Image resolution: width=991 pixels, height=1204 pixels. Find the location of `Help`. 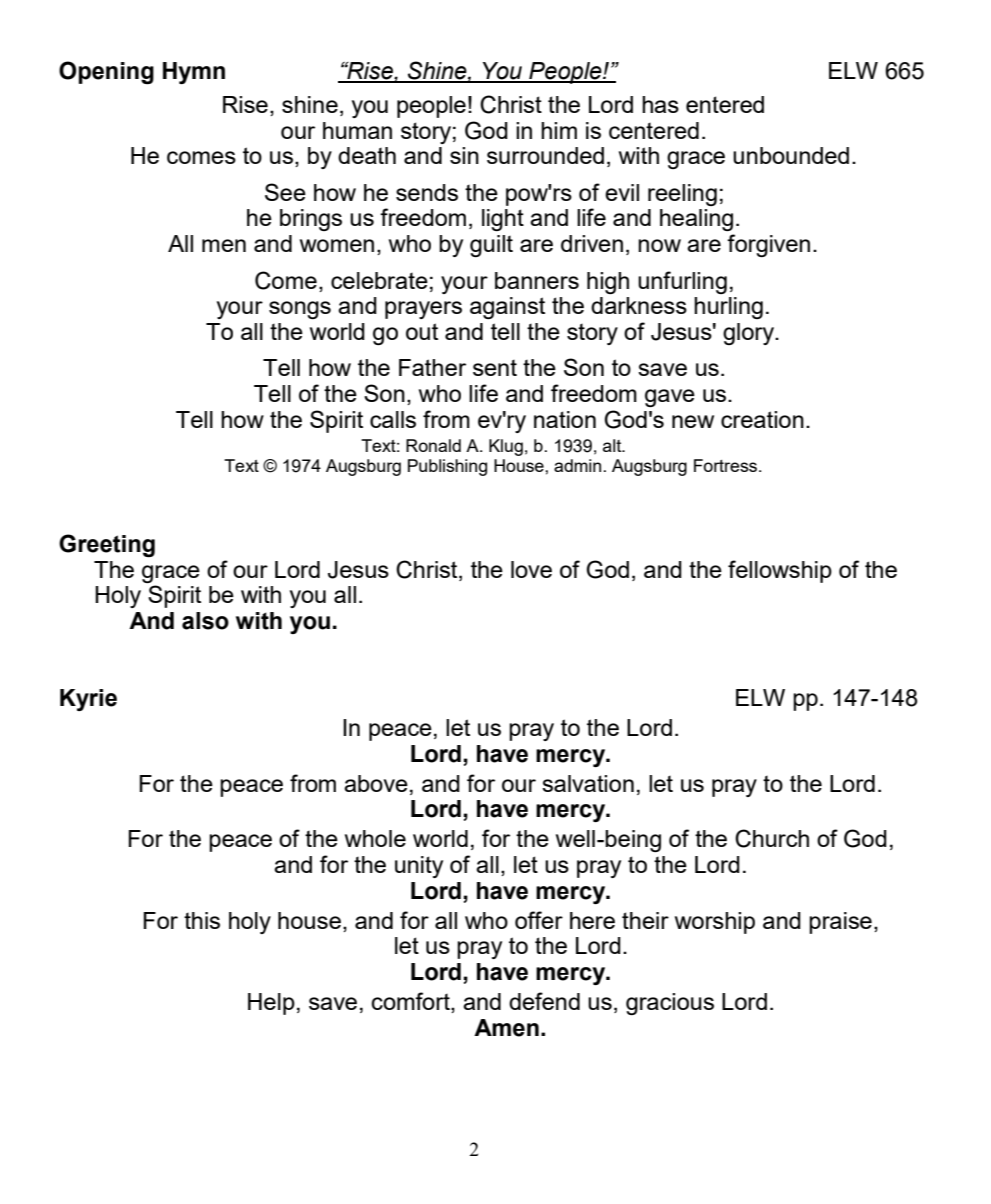

Help is located at coordinates (271, 1004).
